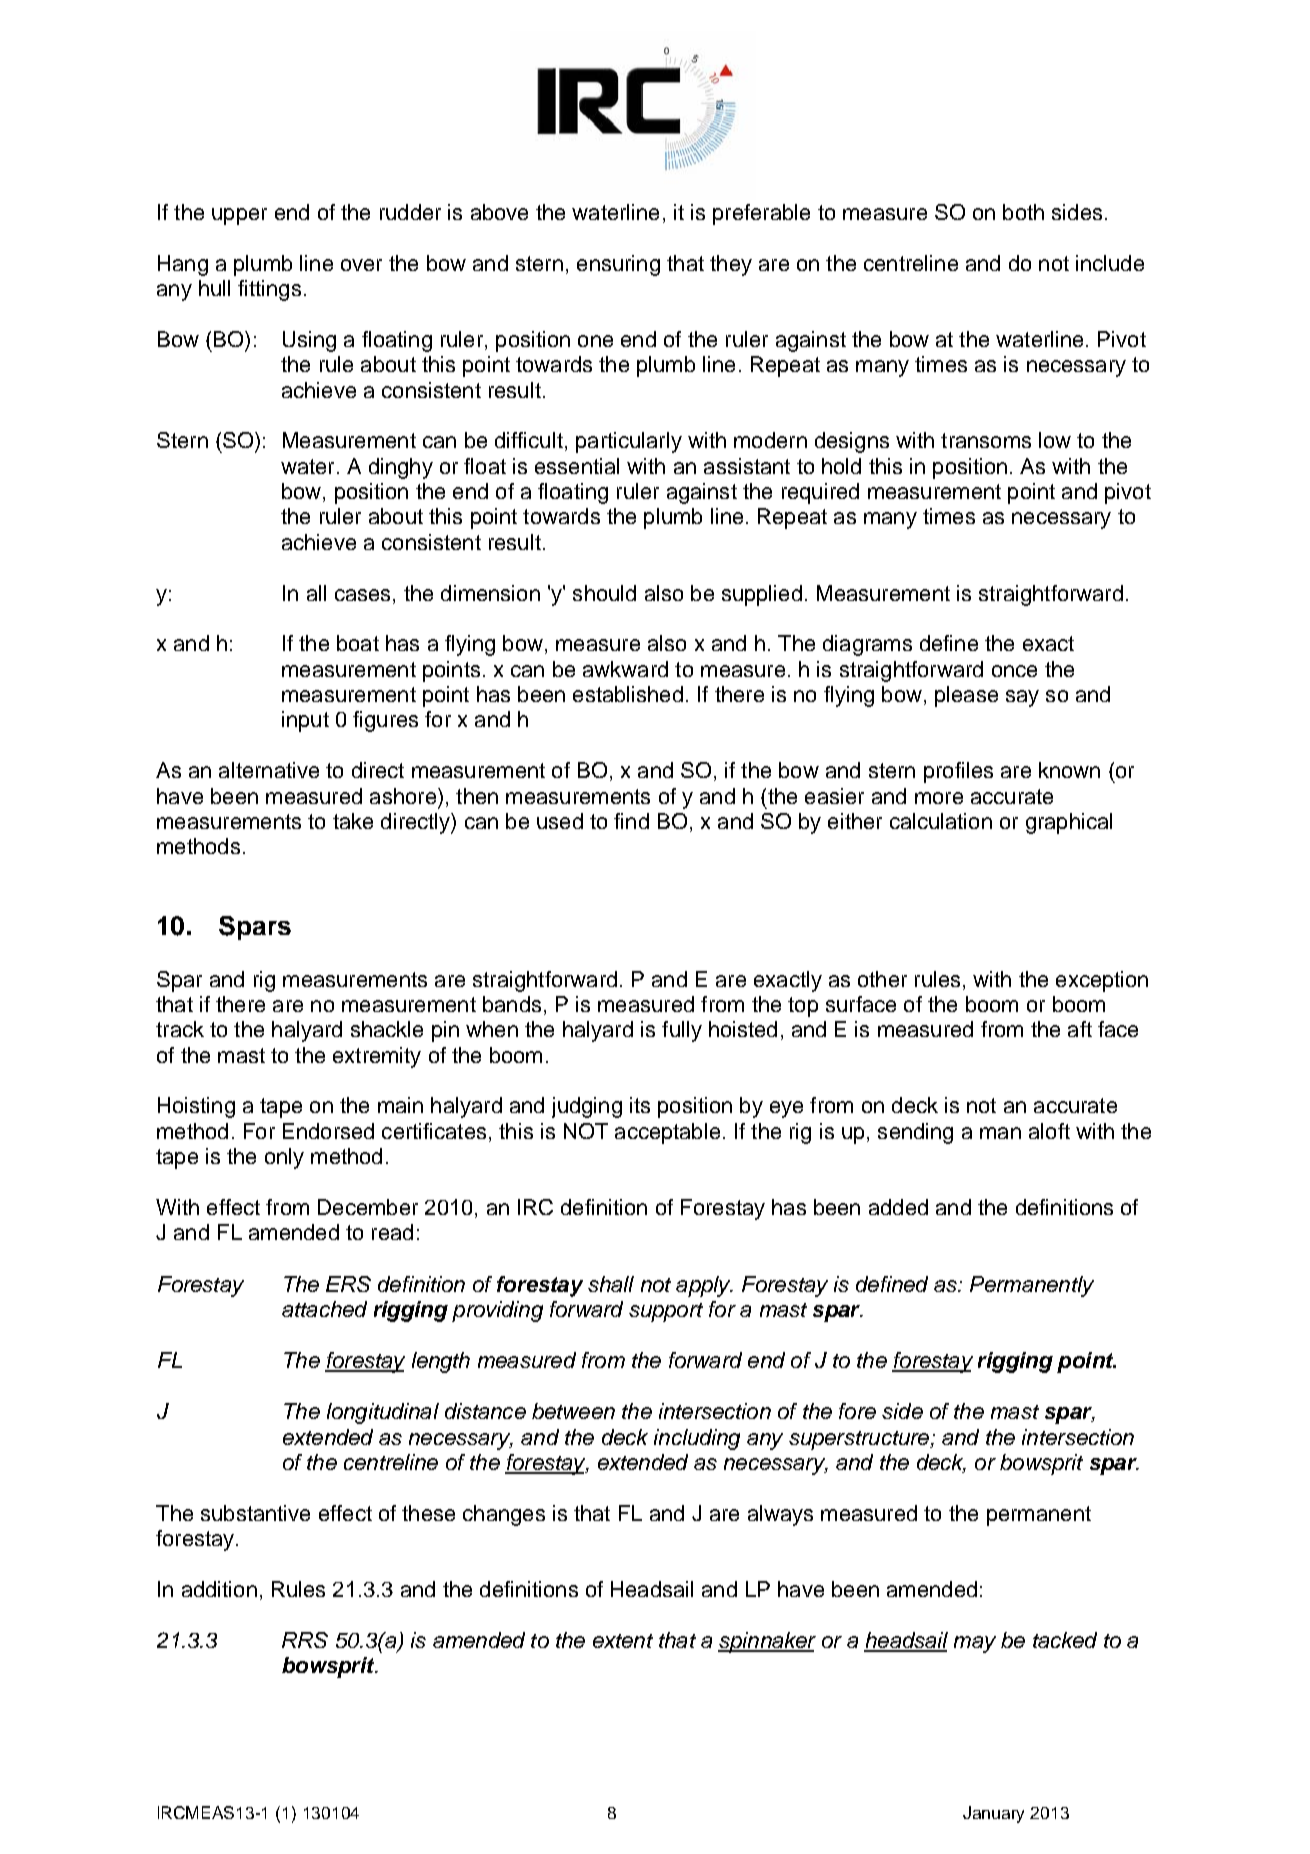  Describe the element at coordinates (269, 290) in the image. I see `fittings` at that location.
